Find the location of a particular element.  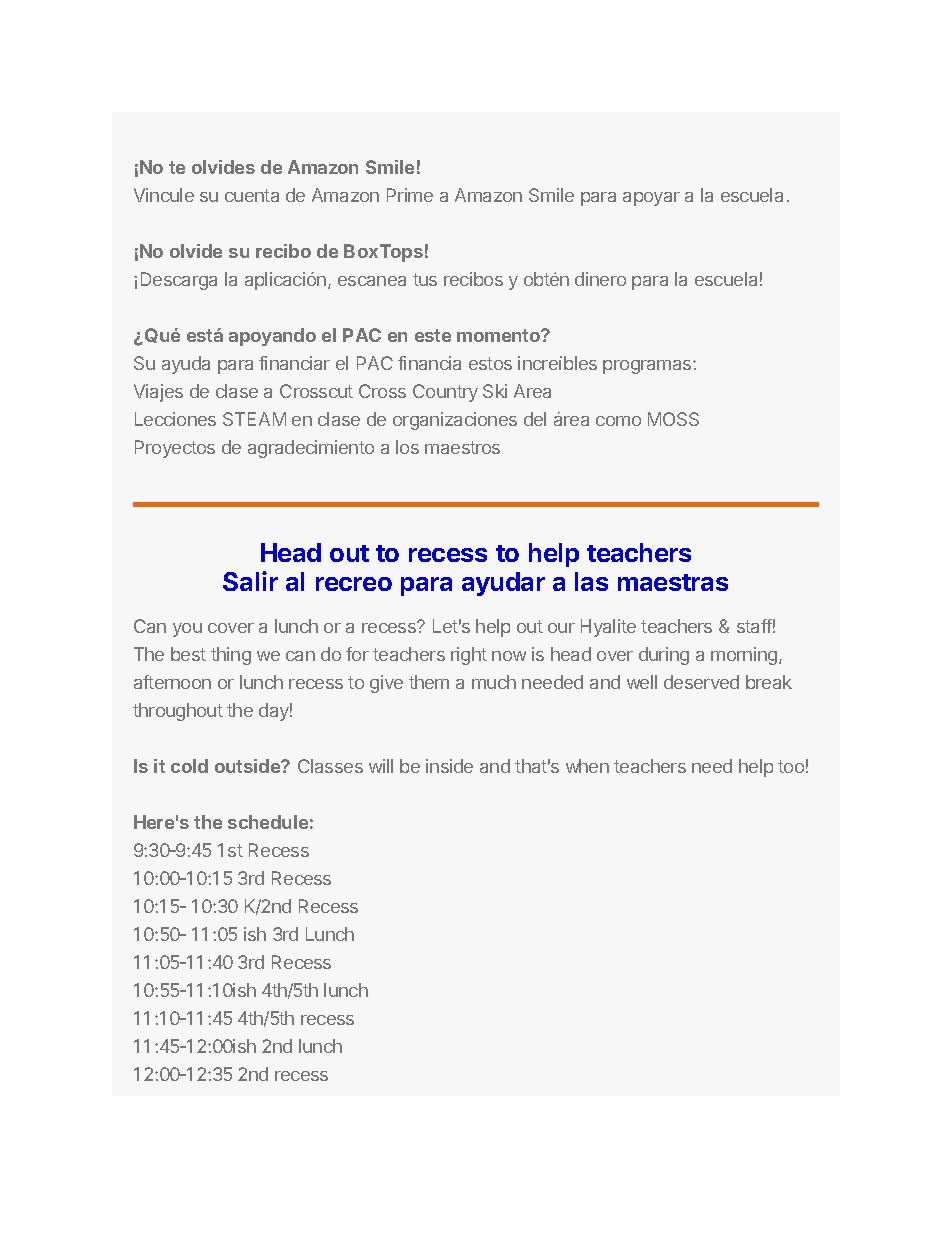

cuenta is located at coordinates (252, 195).
